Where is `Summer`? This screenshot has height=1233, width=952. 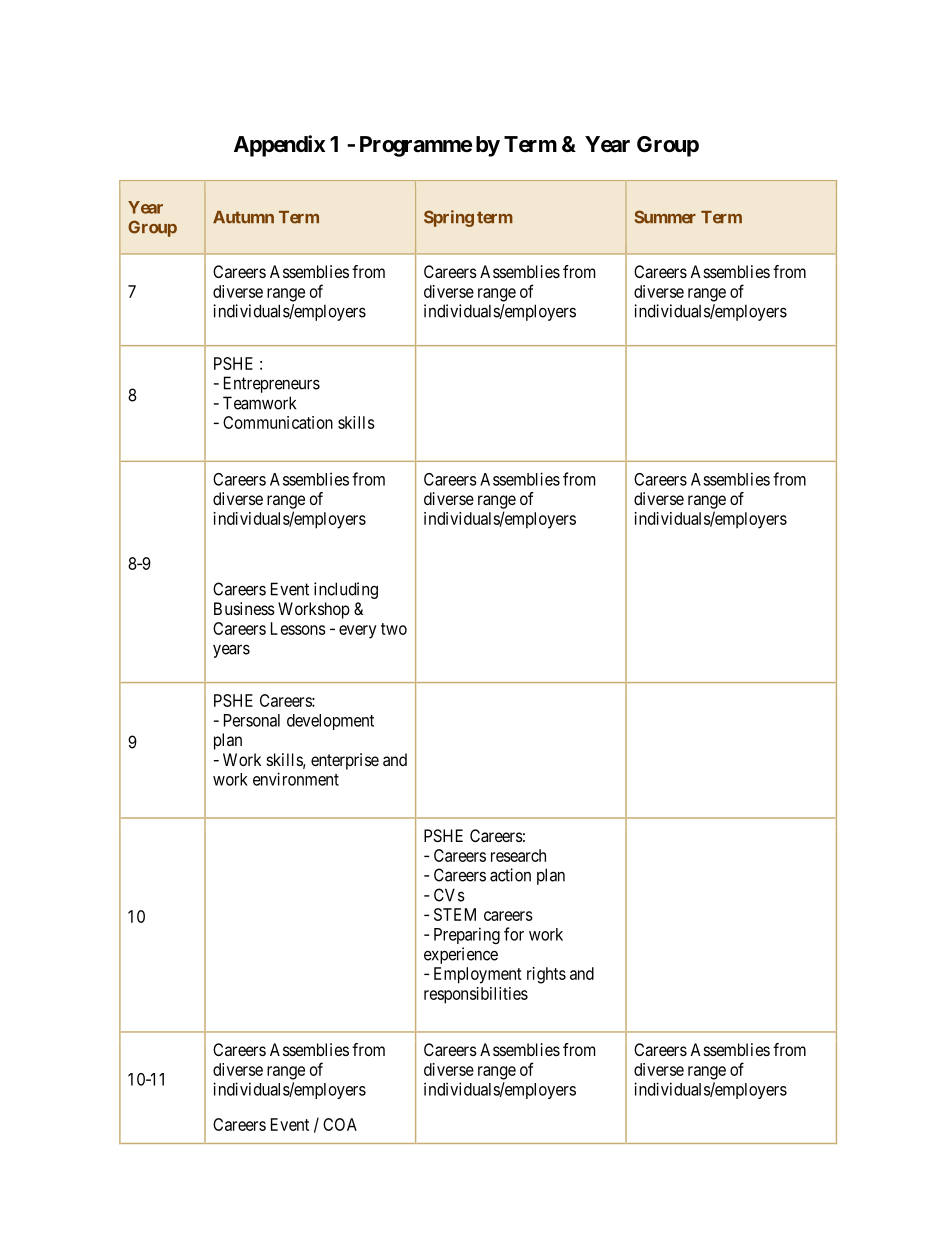
Summer is located at coordinates (665, 217).
